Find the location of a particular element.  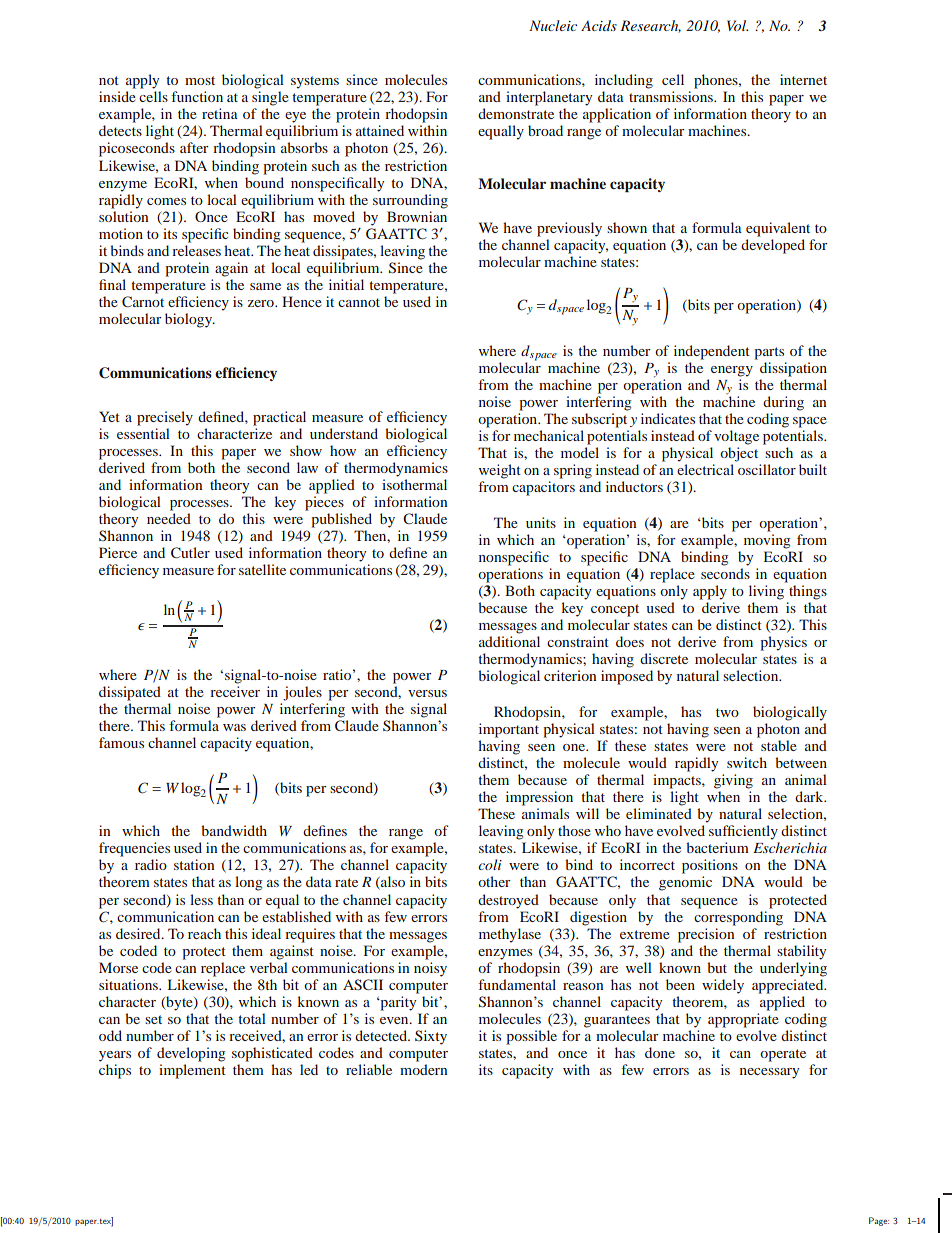

parts is located at coordinates (769, 353).
